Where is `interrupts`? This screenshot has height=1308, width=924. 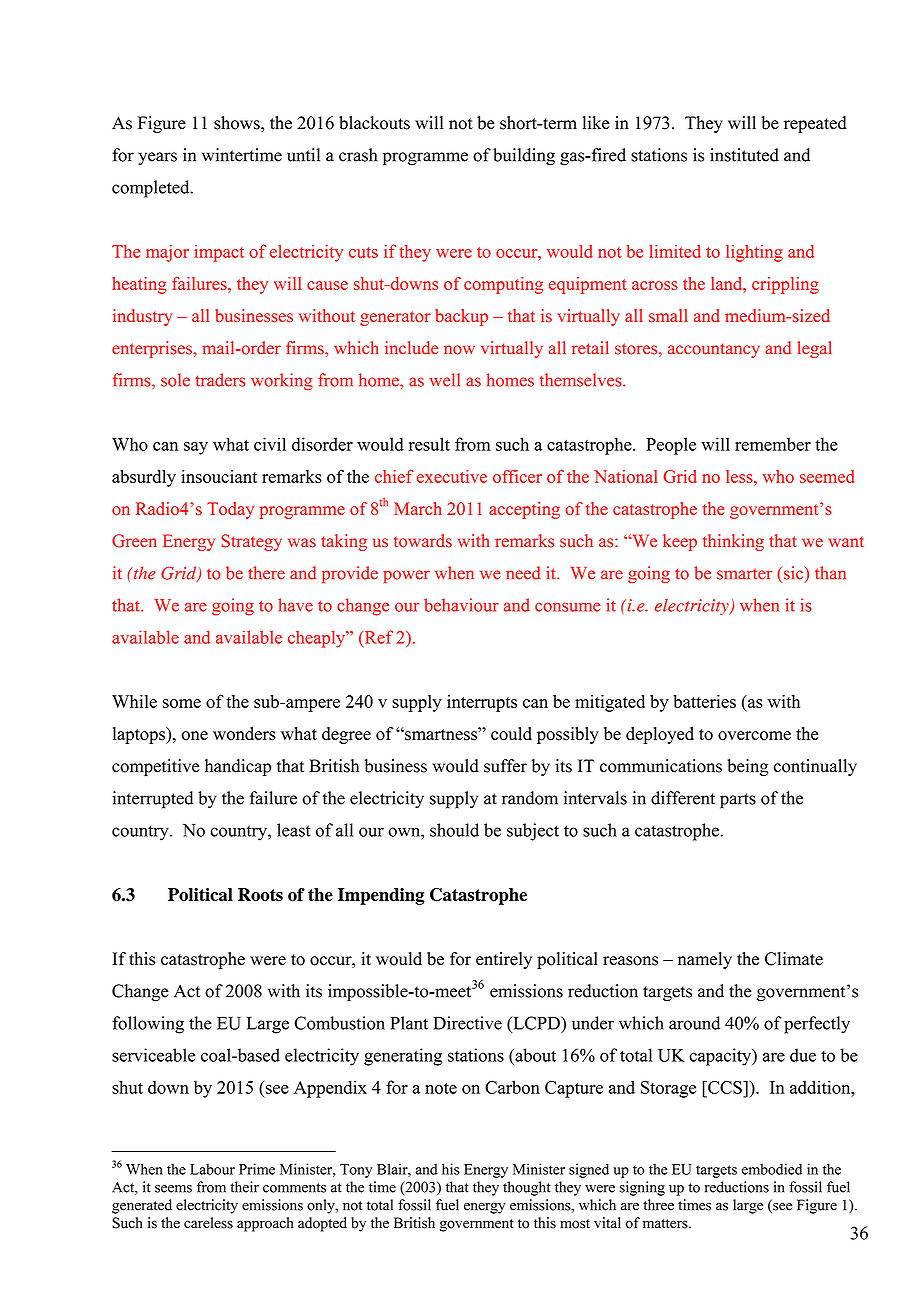 interrupts is located at coordinates (482, 703).
